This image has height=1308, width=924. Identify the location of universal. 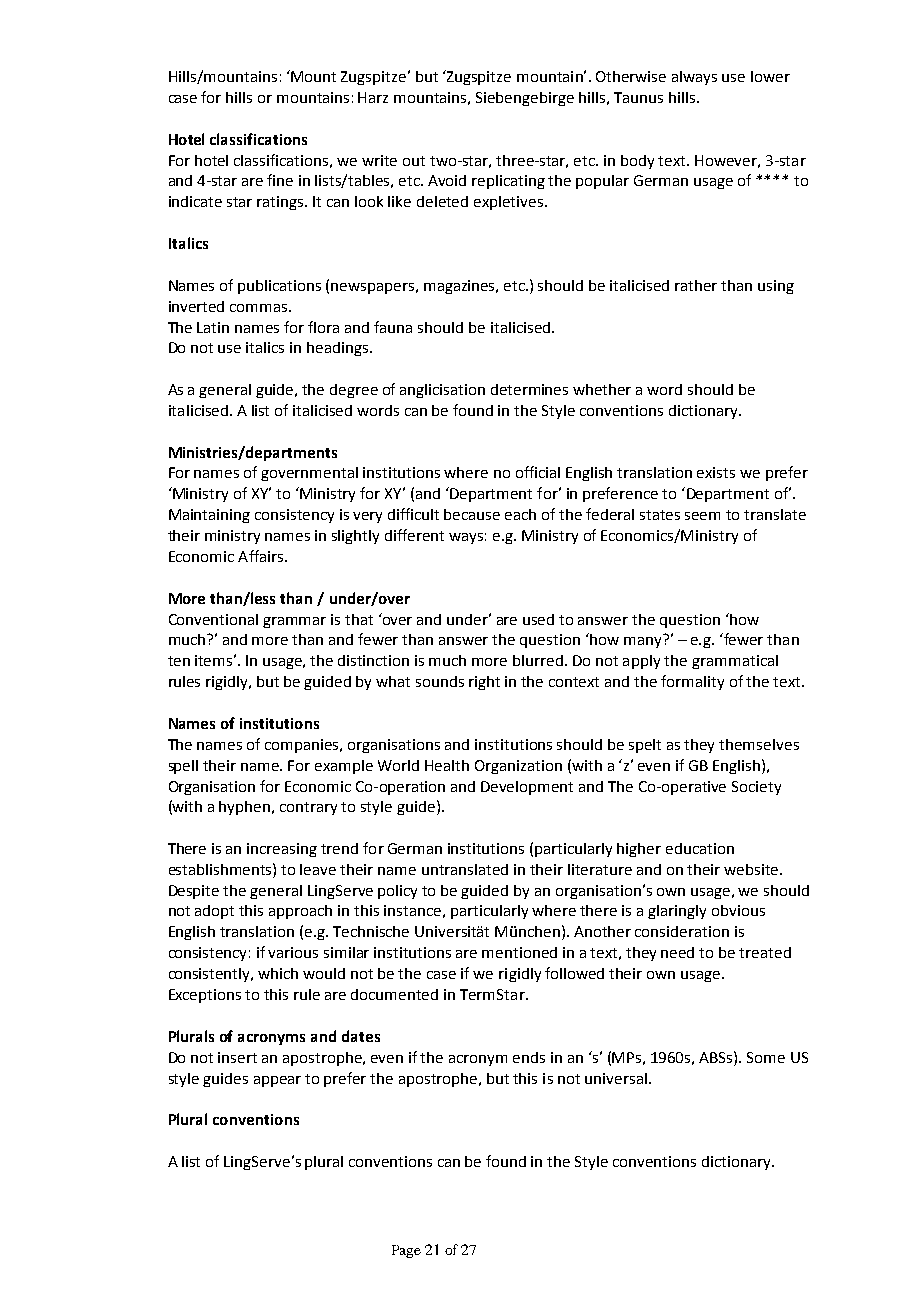
(616, 1078).
